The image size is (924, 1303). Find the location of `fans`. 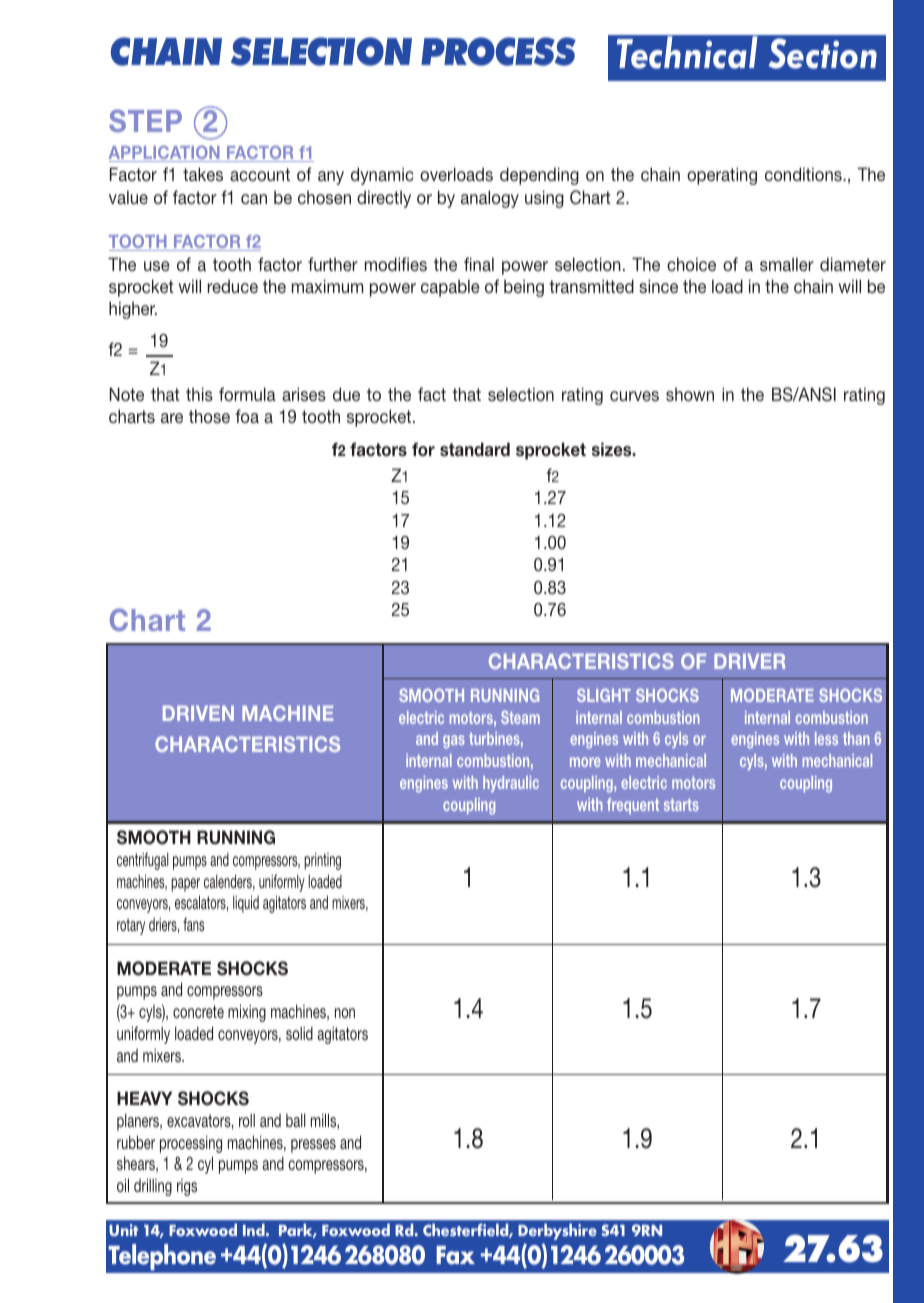

fans is located at coordinates (193, 924).
